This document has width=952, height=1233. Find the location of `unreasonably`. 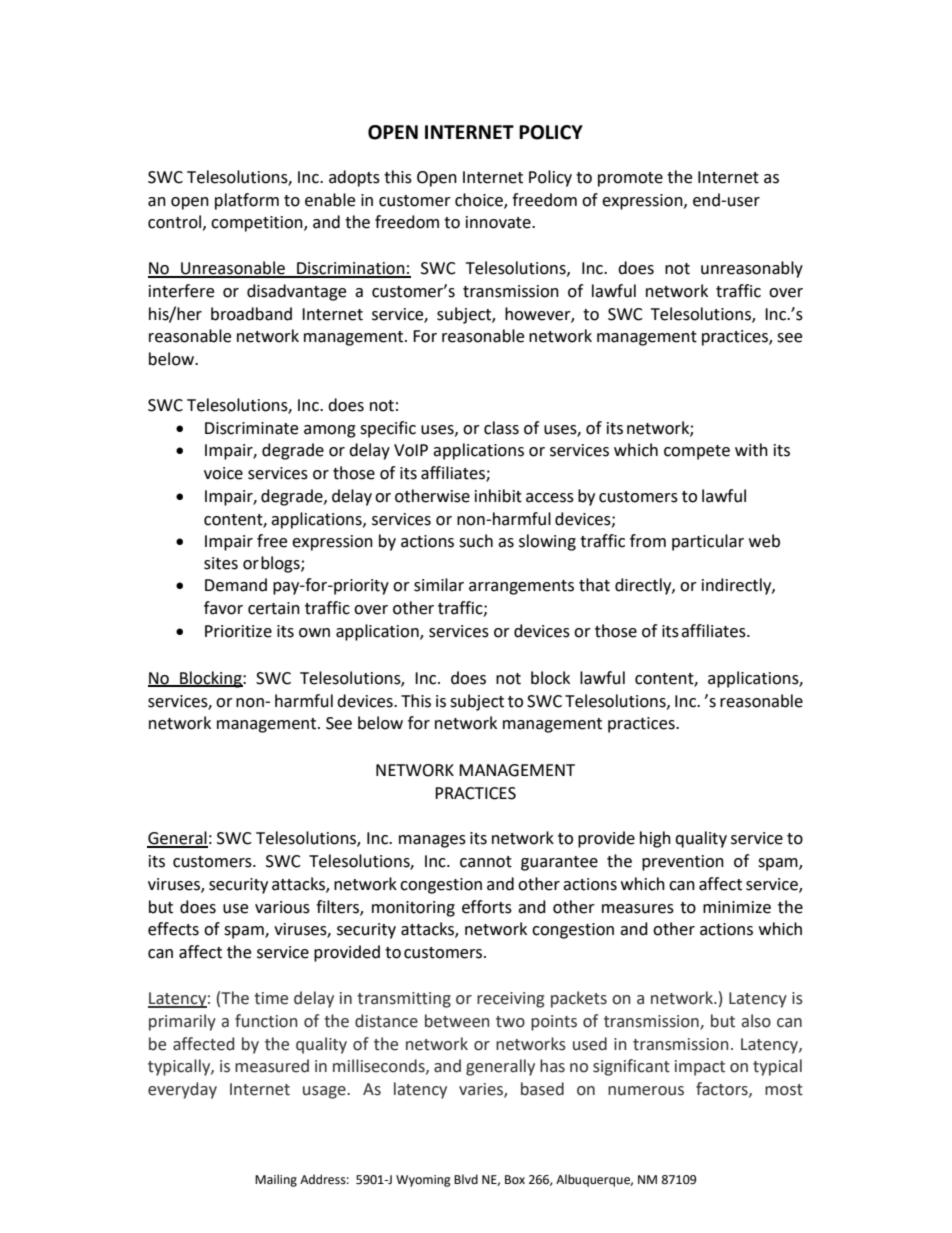

unreasonably is located at coordinates (752, 269).
